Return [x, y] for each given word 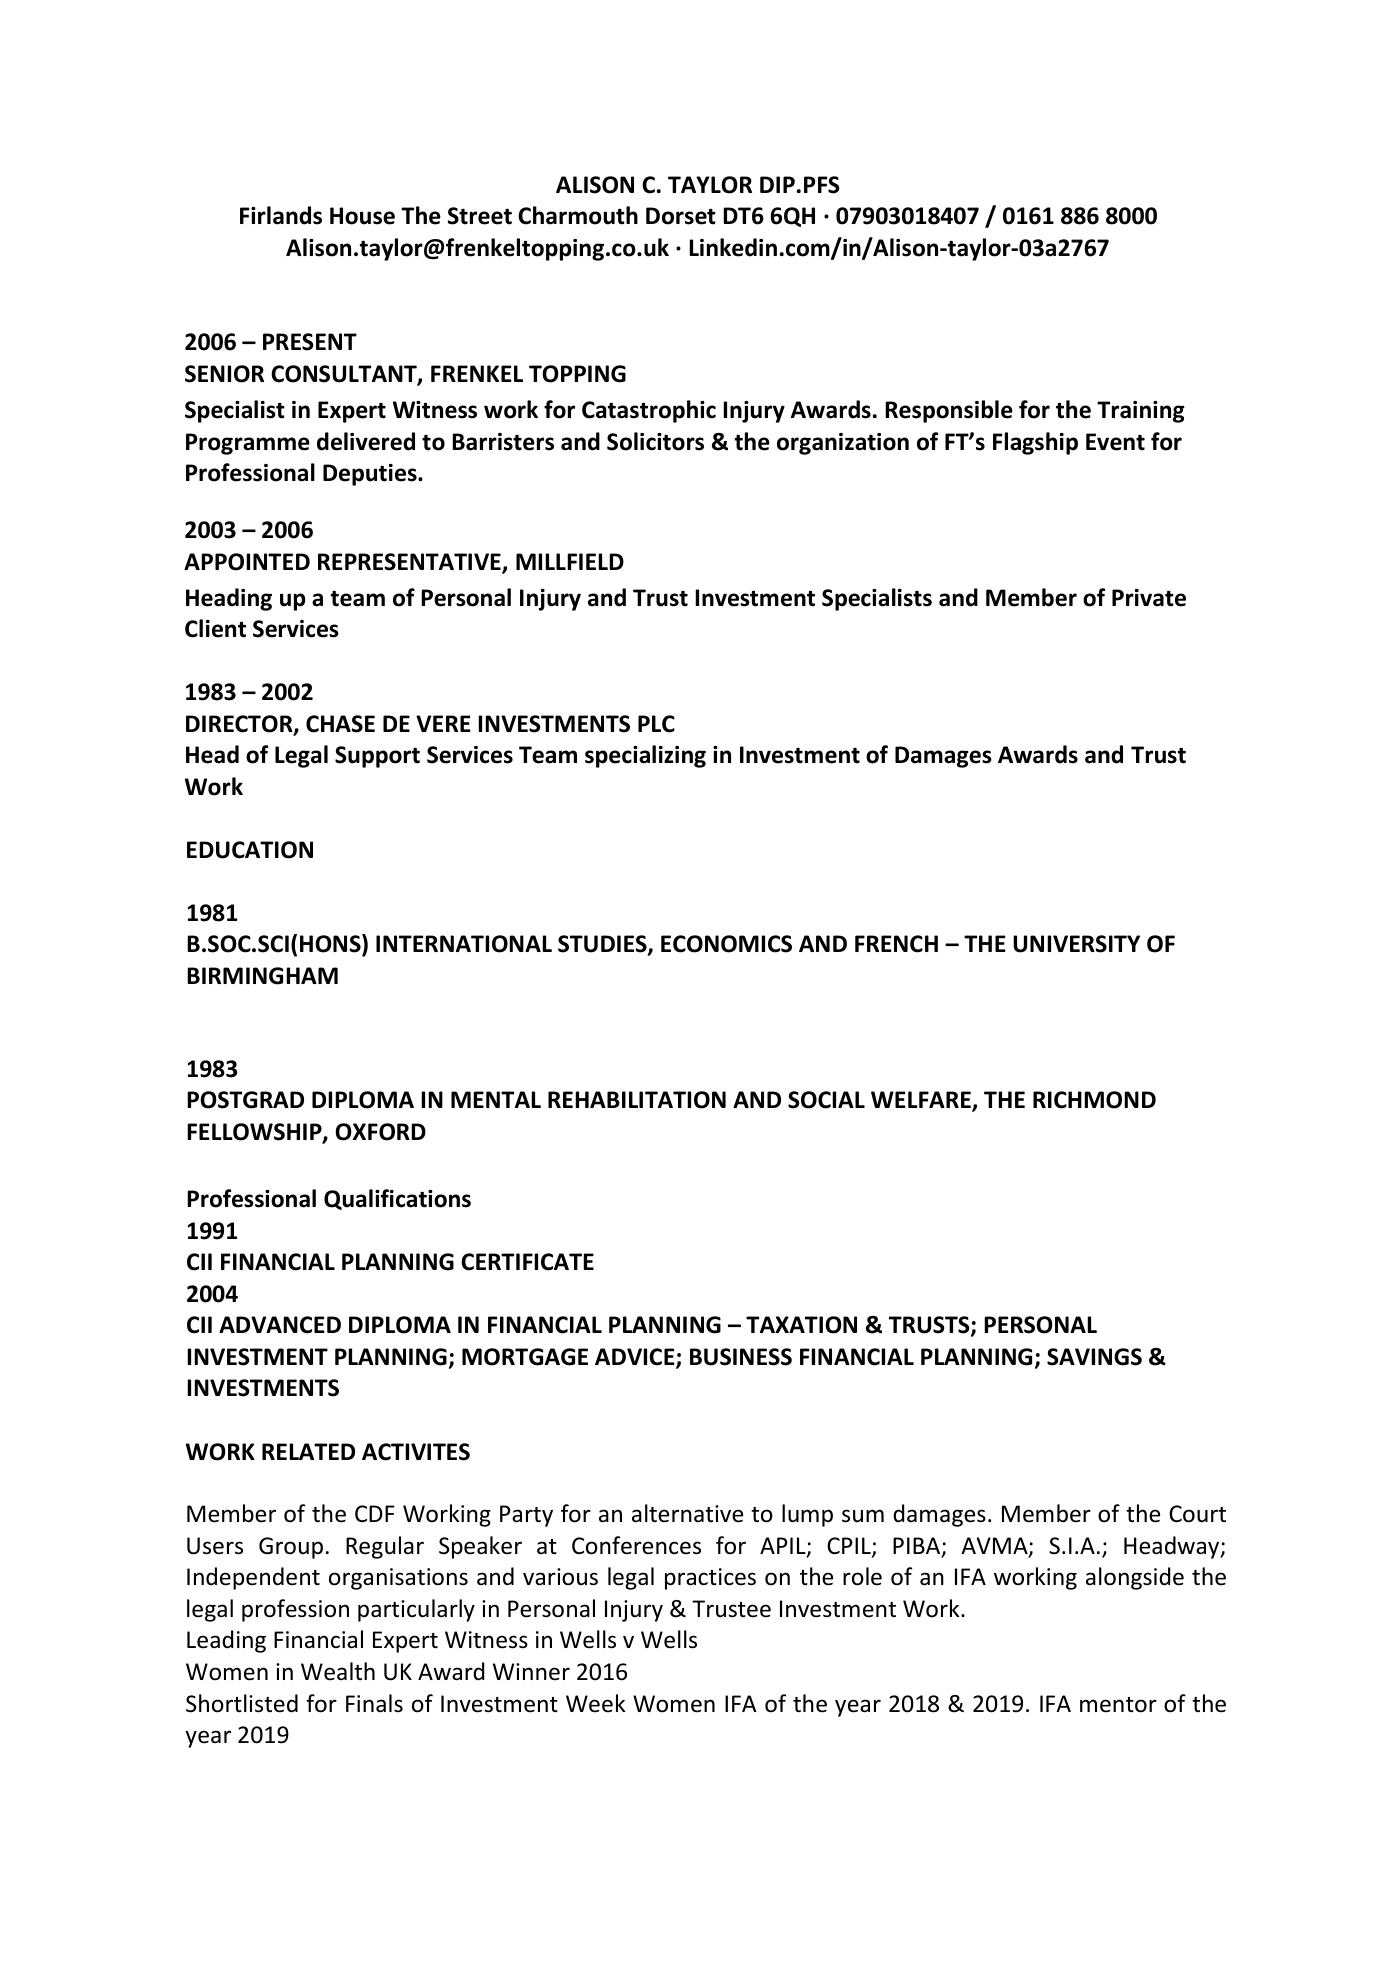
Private [1149, 598]
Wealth [338, 1671]
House [362, 216]
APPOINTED [247, 562]
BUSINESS [741, 1357]
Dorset [681, 216]
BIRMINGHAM [262, 976]
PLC [656, 724]
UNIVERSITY [1076, 944]
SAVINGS [1094, 1357]
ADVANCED [280, 1325]
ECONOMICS [726, 944]
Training [1141, 412]
